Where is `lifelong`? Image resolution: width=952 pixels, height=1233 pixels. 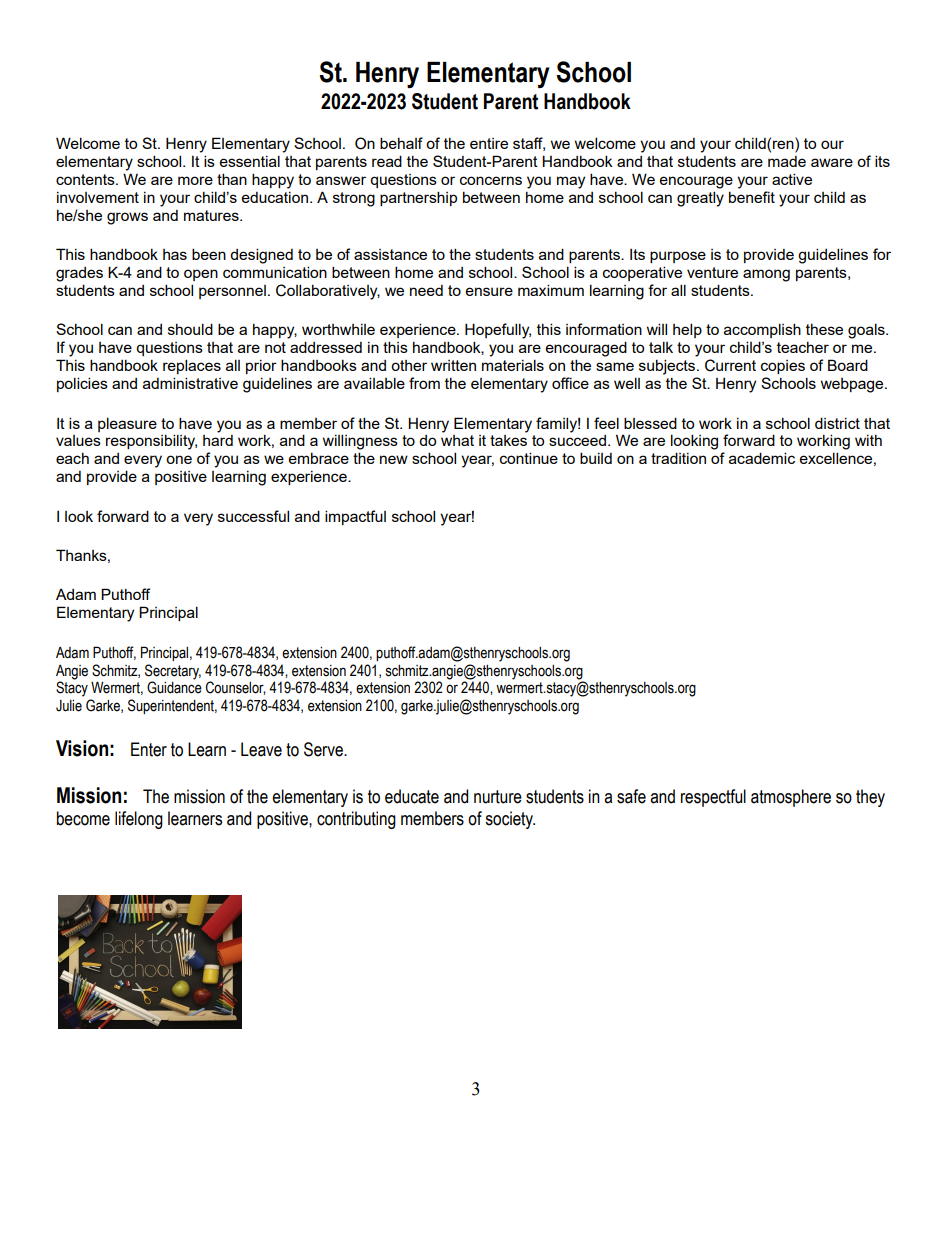
lifelong is located at coordinates (139, 820).
